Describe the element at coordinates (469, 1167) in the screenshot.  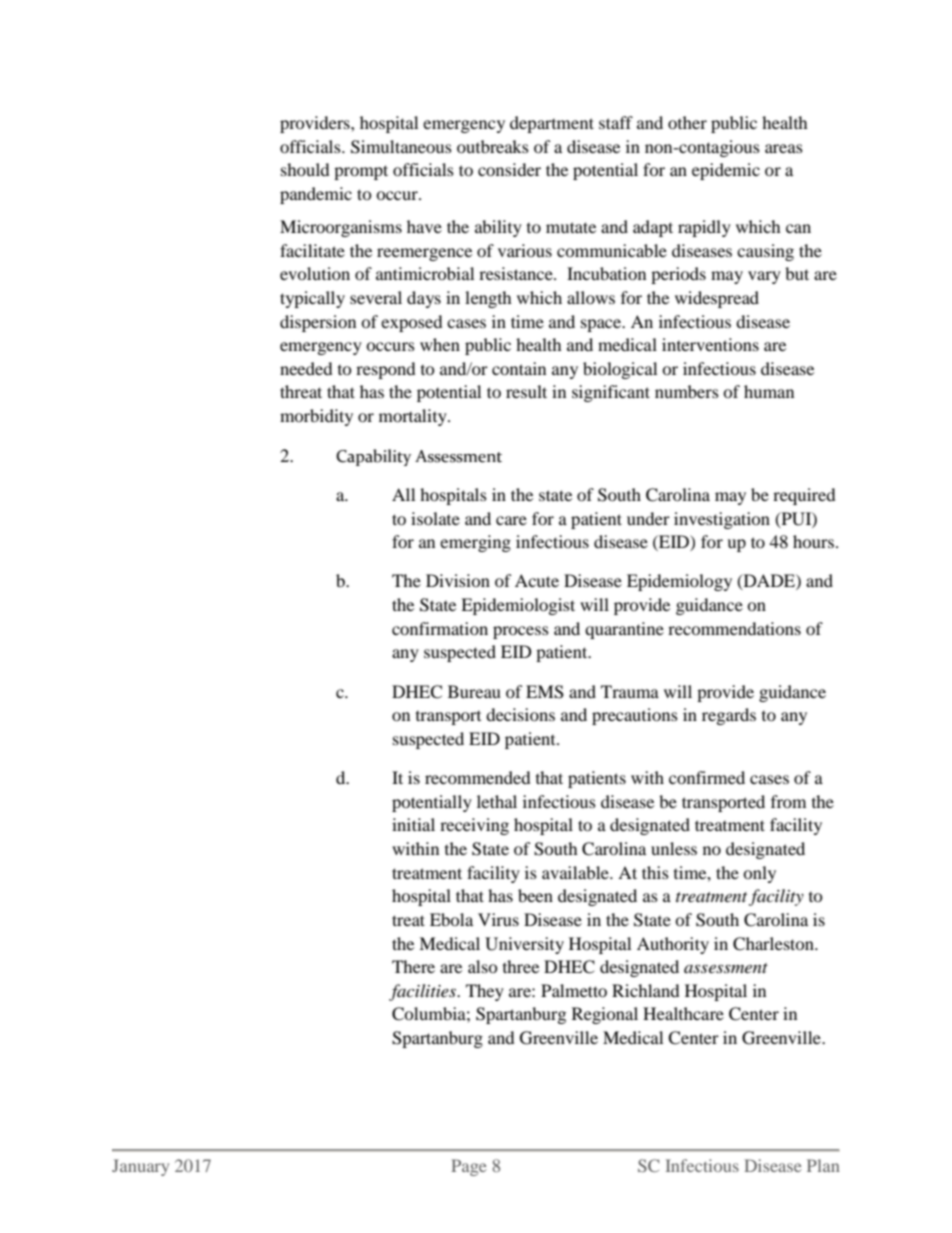
I see `Page` at that location.
